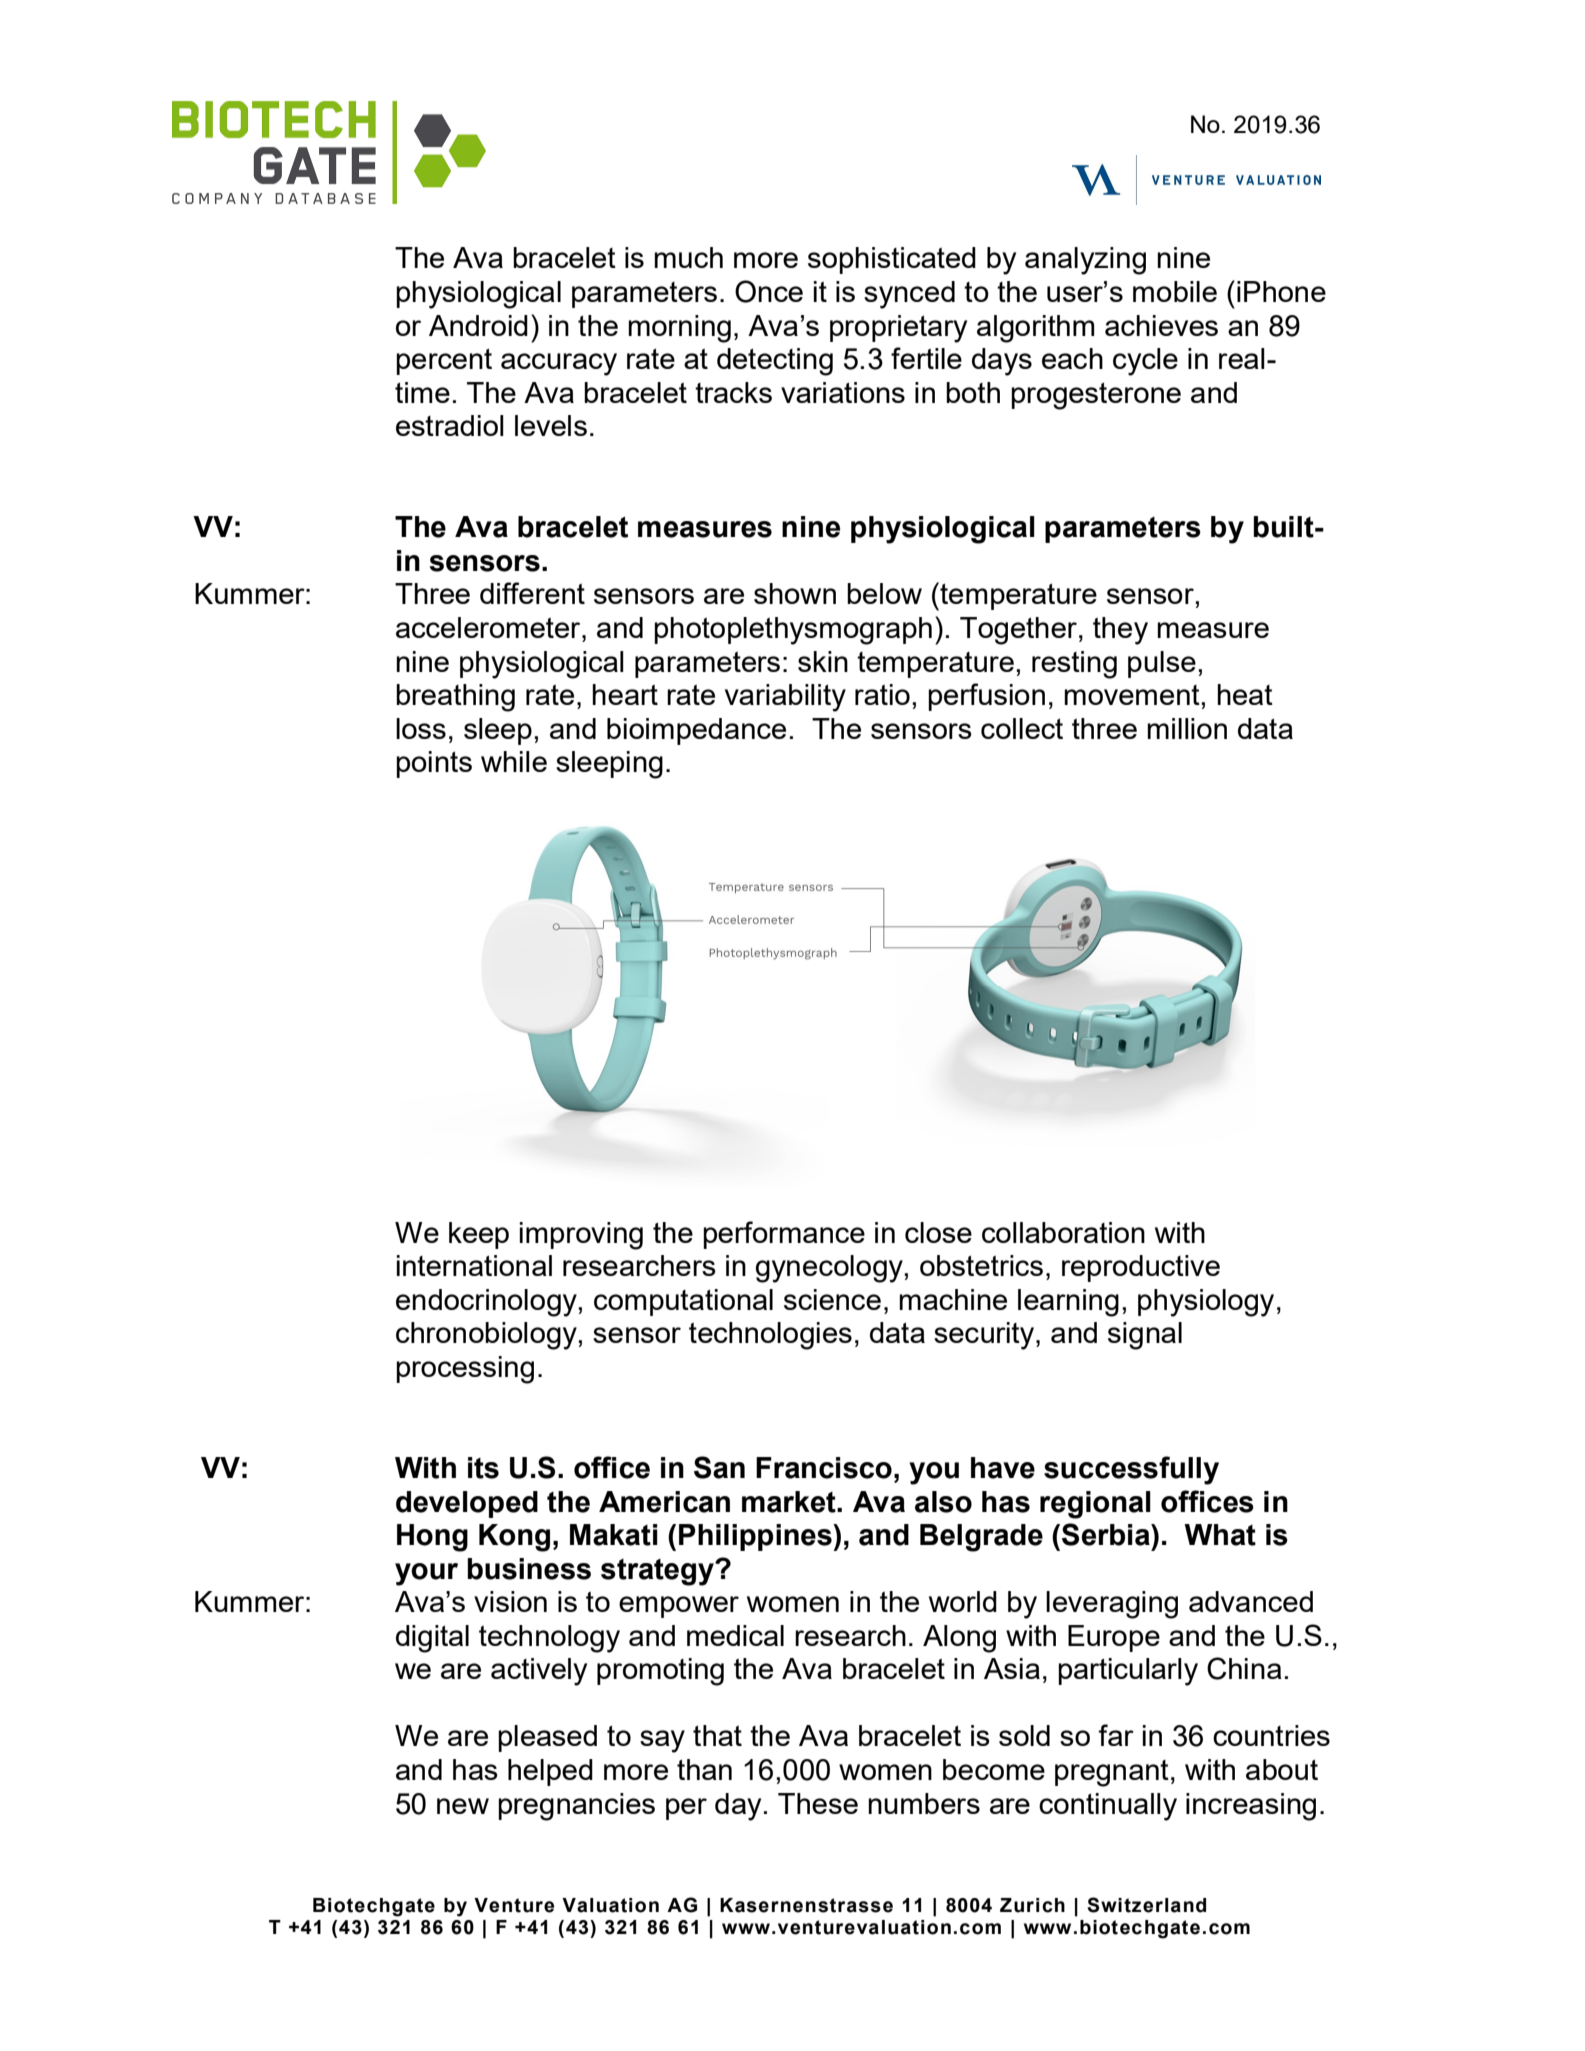 The width and height of the screenshot is (1585, 2051). I want to click on pregnancies, so click(576, 1807).
